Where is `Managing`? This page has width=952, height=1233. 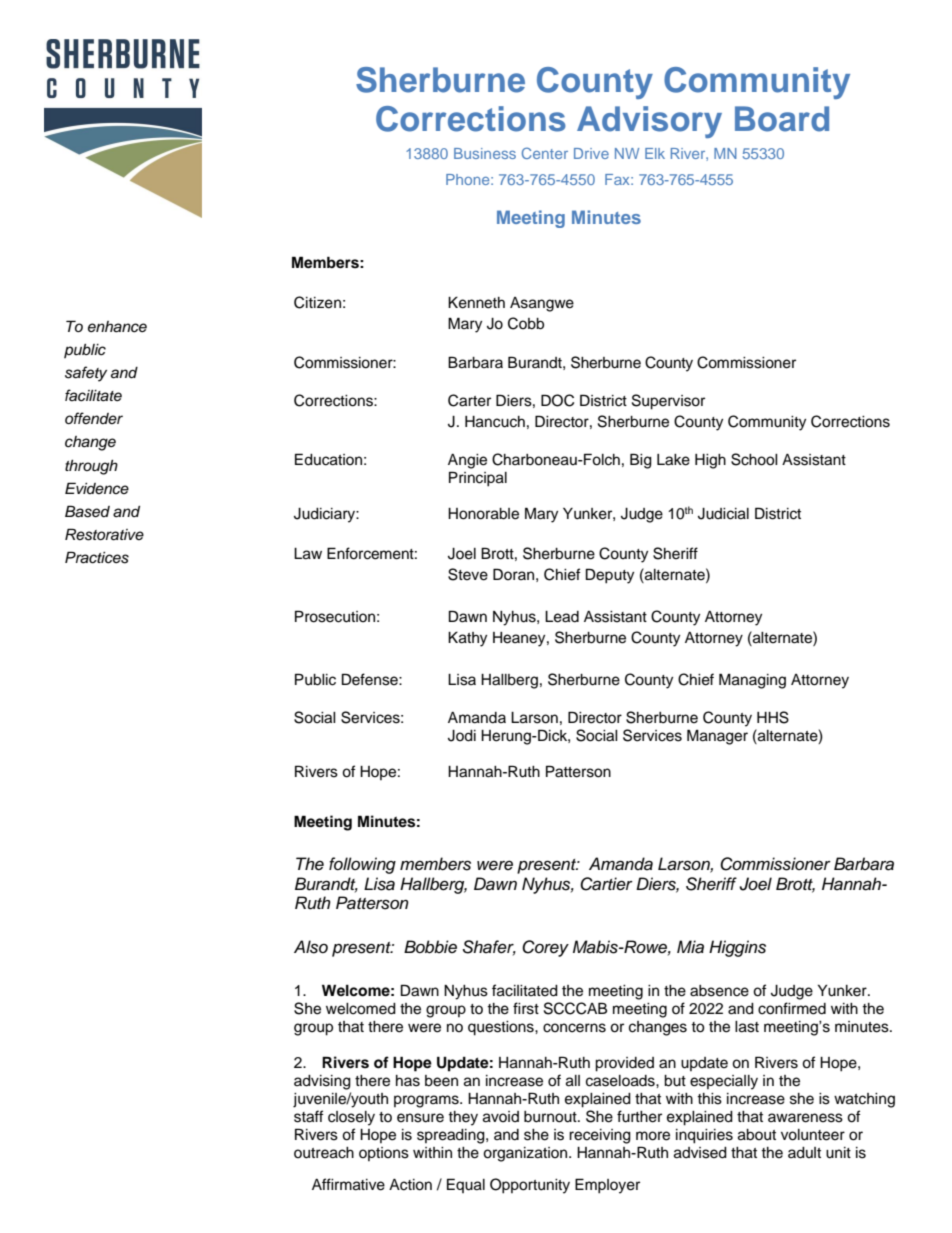 Managing is located at coordinates (752, 681).
